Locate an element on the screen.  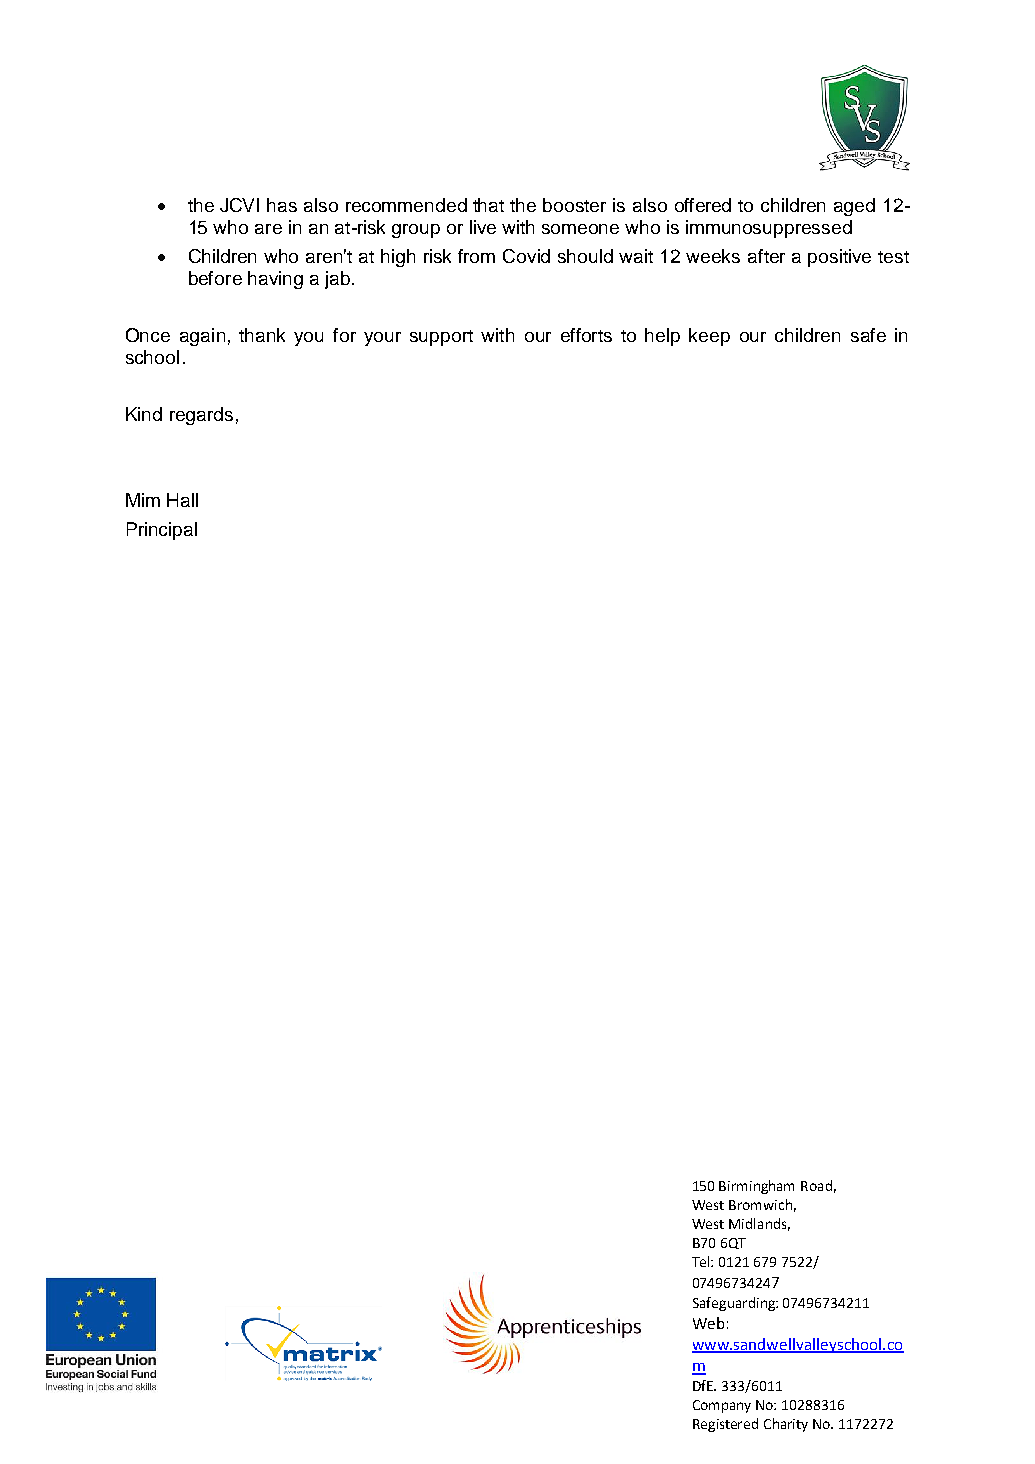
Company is located at coordinates (722, 1406).
